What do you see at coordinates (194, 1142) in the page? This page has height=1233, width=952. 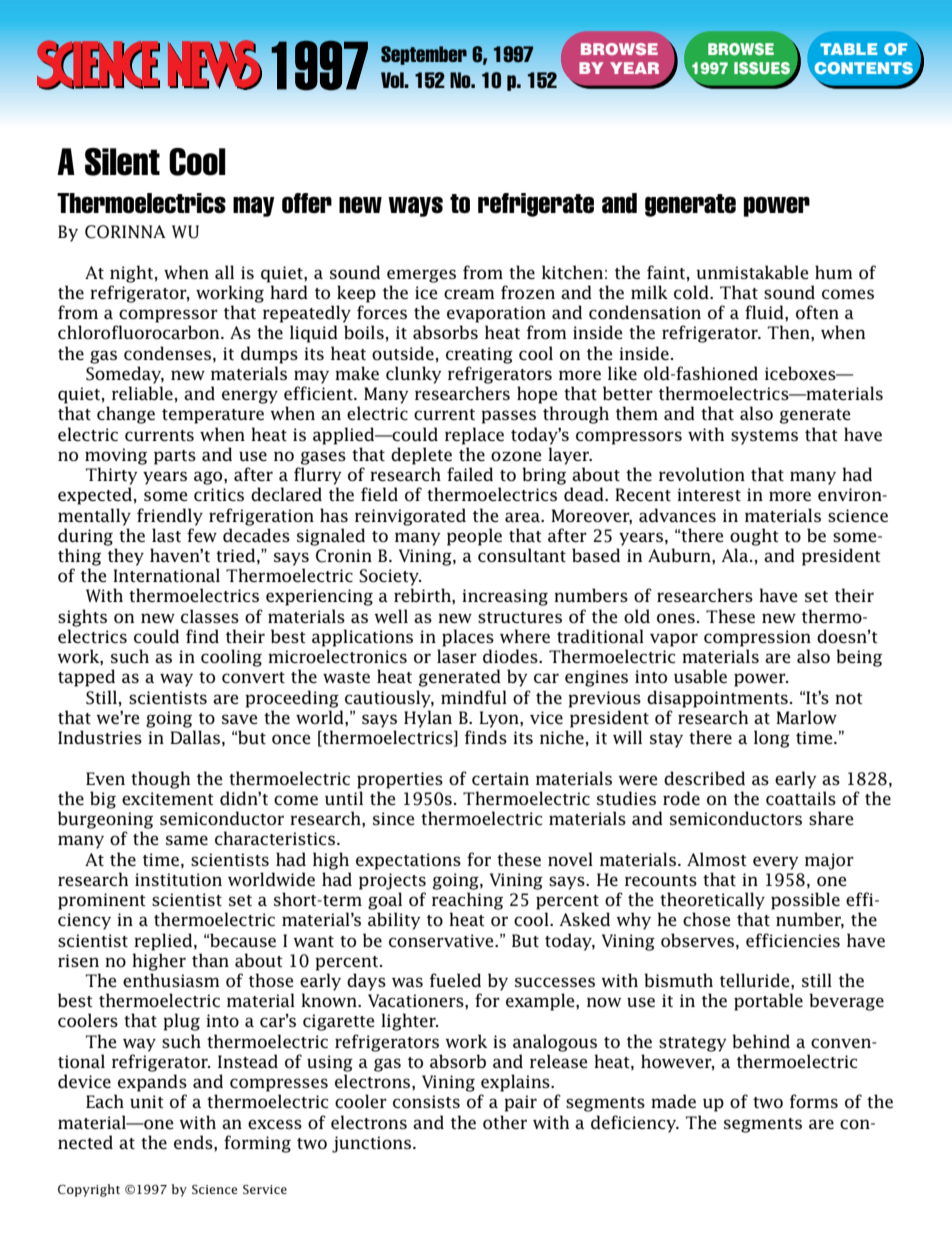 I see `ends` at bounding box center [194, 1142].
